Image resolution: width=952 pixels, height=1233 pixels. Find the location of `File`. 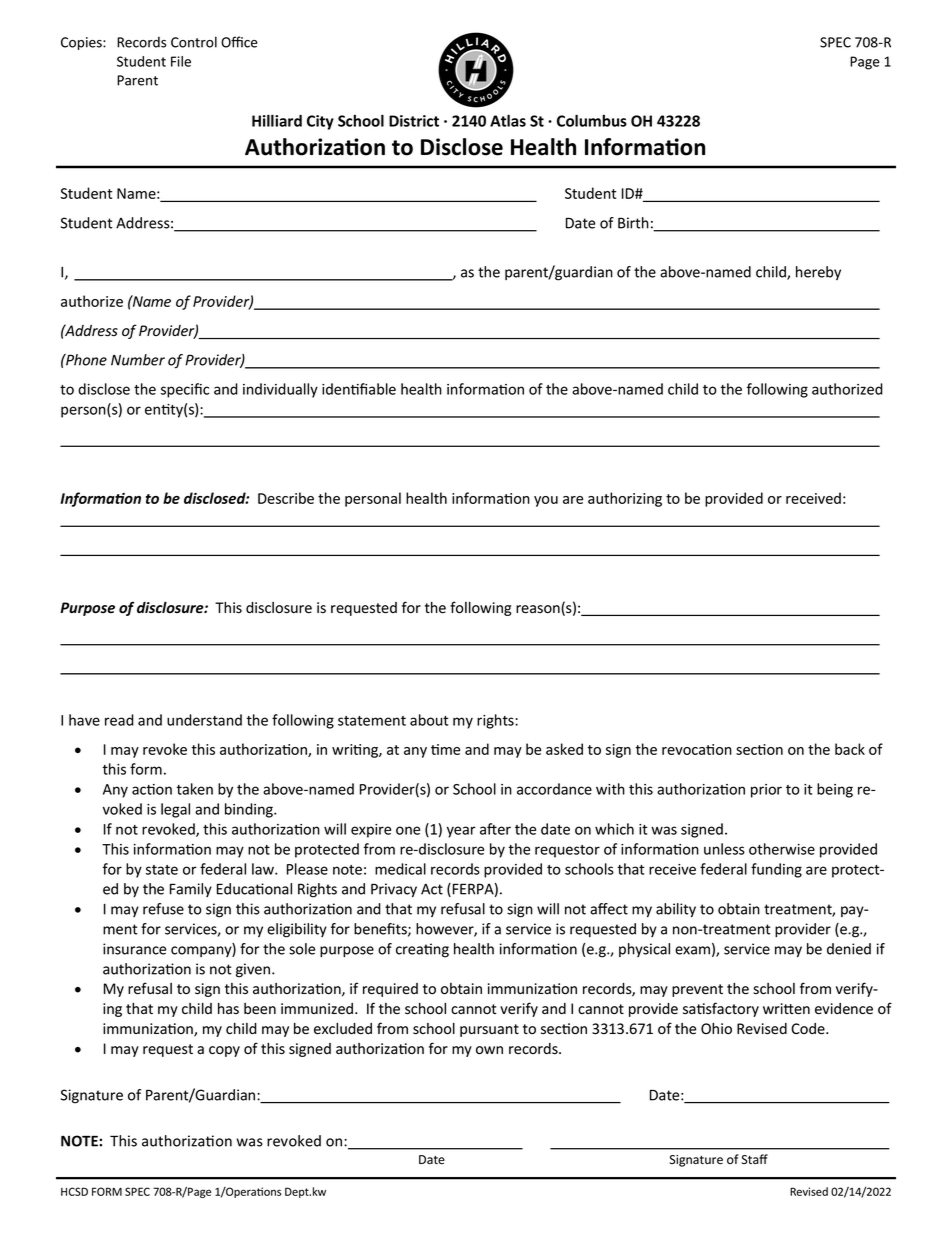

File is located at coordinates (181, 61).
